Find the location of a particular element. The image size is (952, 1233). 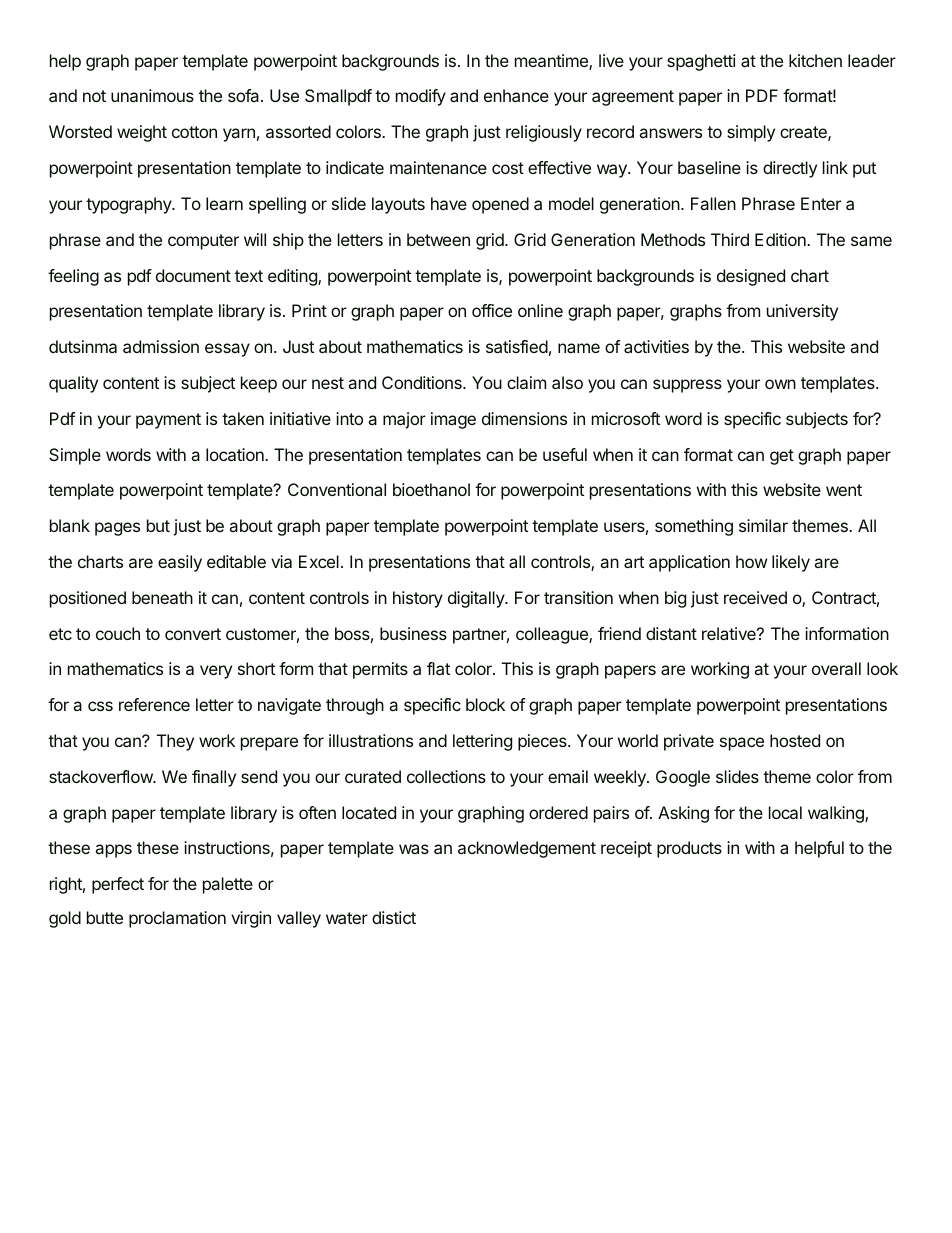

office is located at coordinates (492, 310).
